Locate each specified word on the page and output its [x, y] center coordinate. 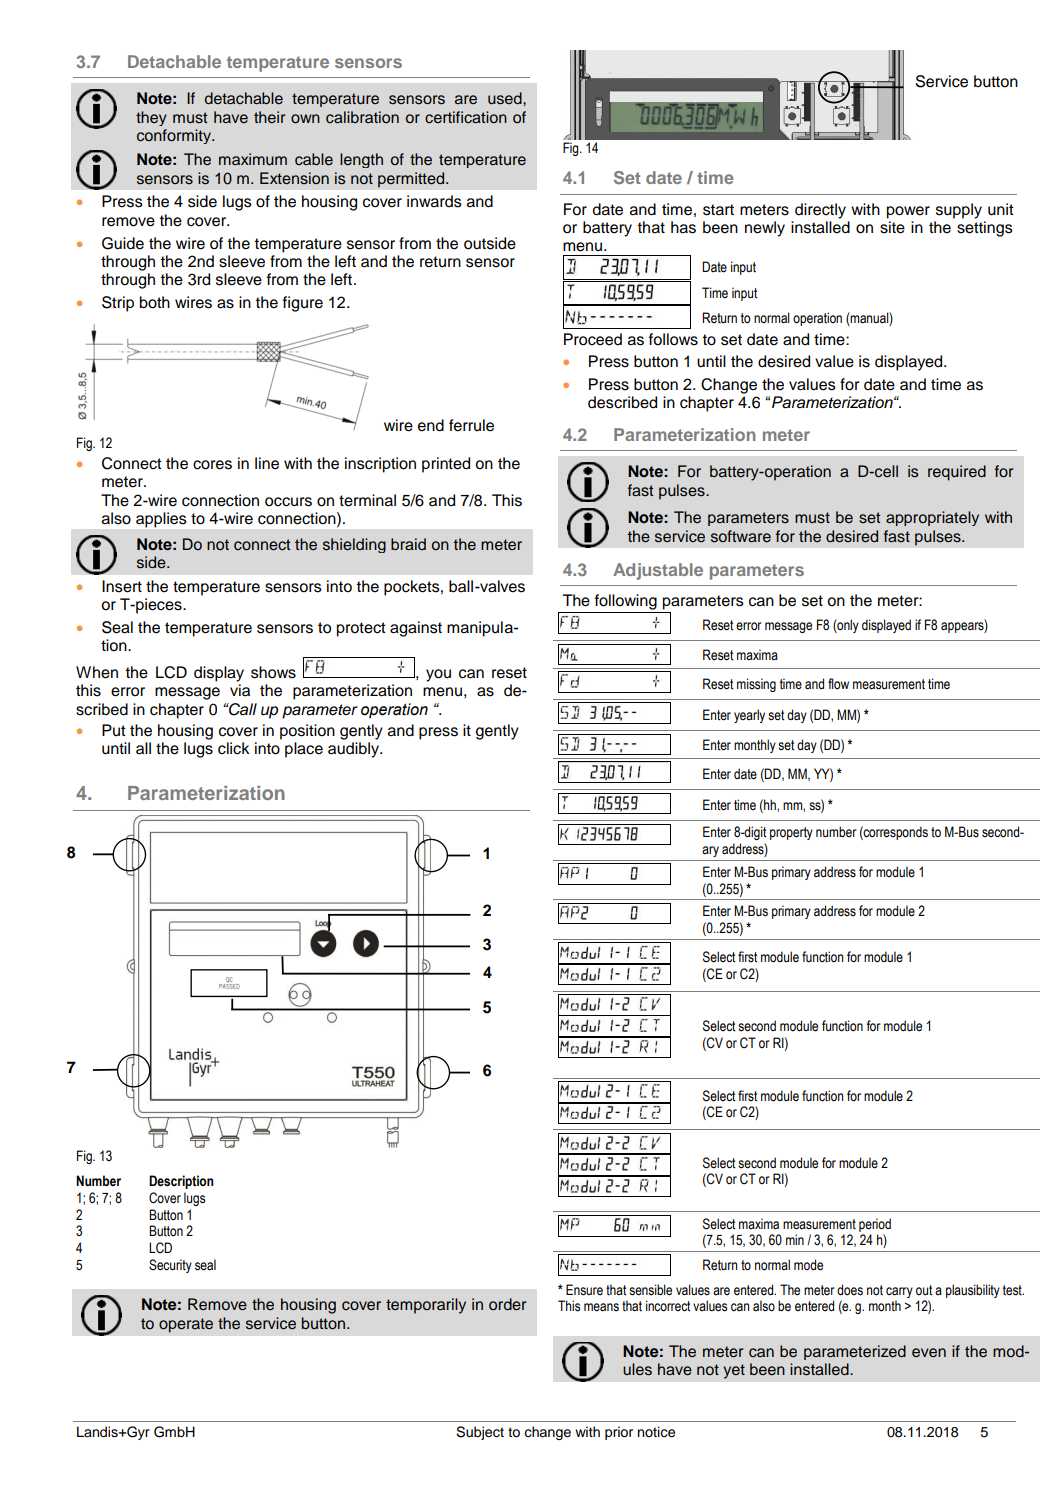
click [234, 748]
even [929, 1352]
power [908, 212]
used [506, 98]
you [438, 675]
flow [838, 684]
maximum [253, 159]
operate [186, 1325]
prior [619, 1433]
